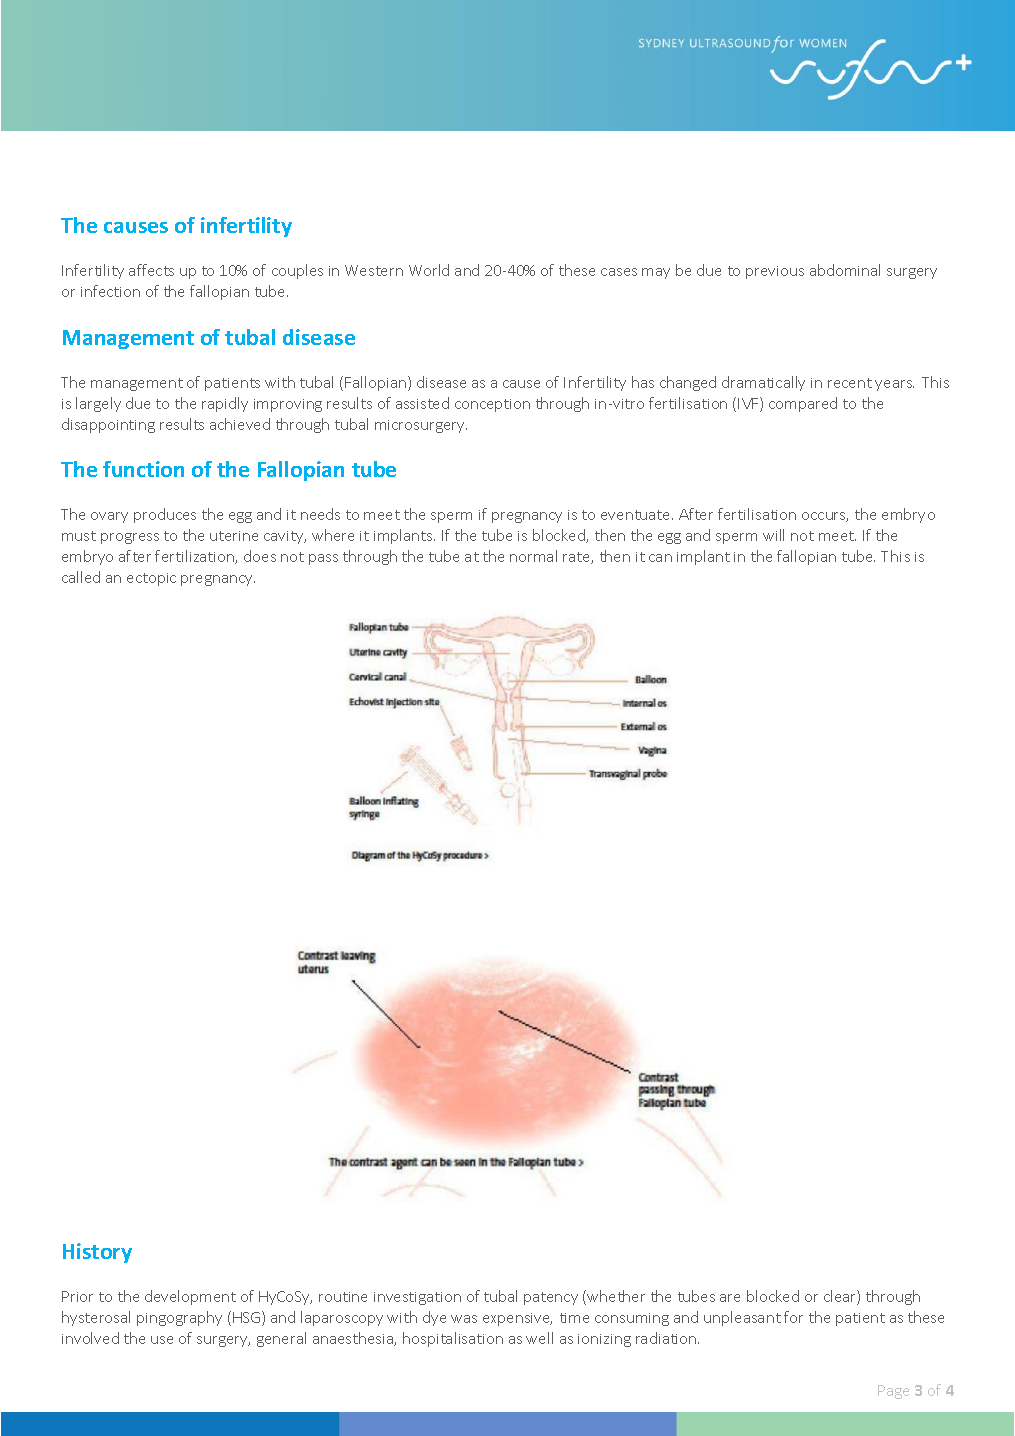  What do you see at coordinates (151, 579) in the image?
I see `ectopic` at bounding box center [151, 579].
